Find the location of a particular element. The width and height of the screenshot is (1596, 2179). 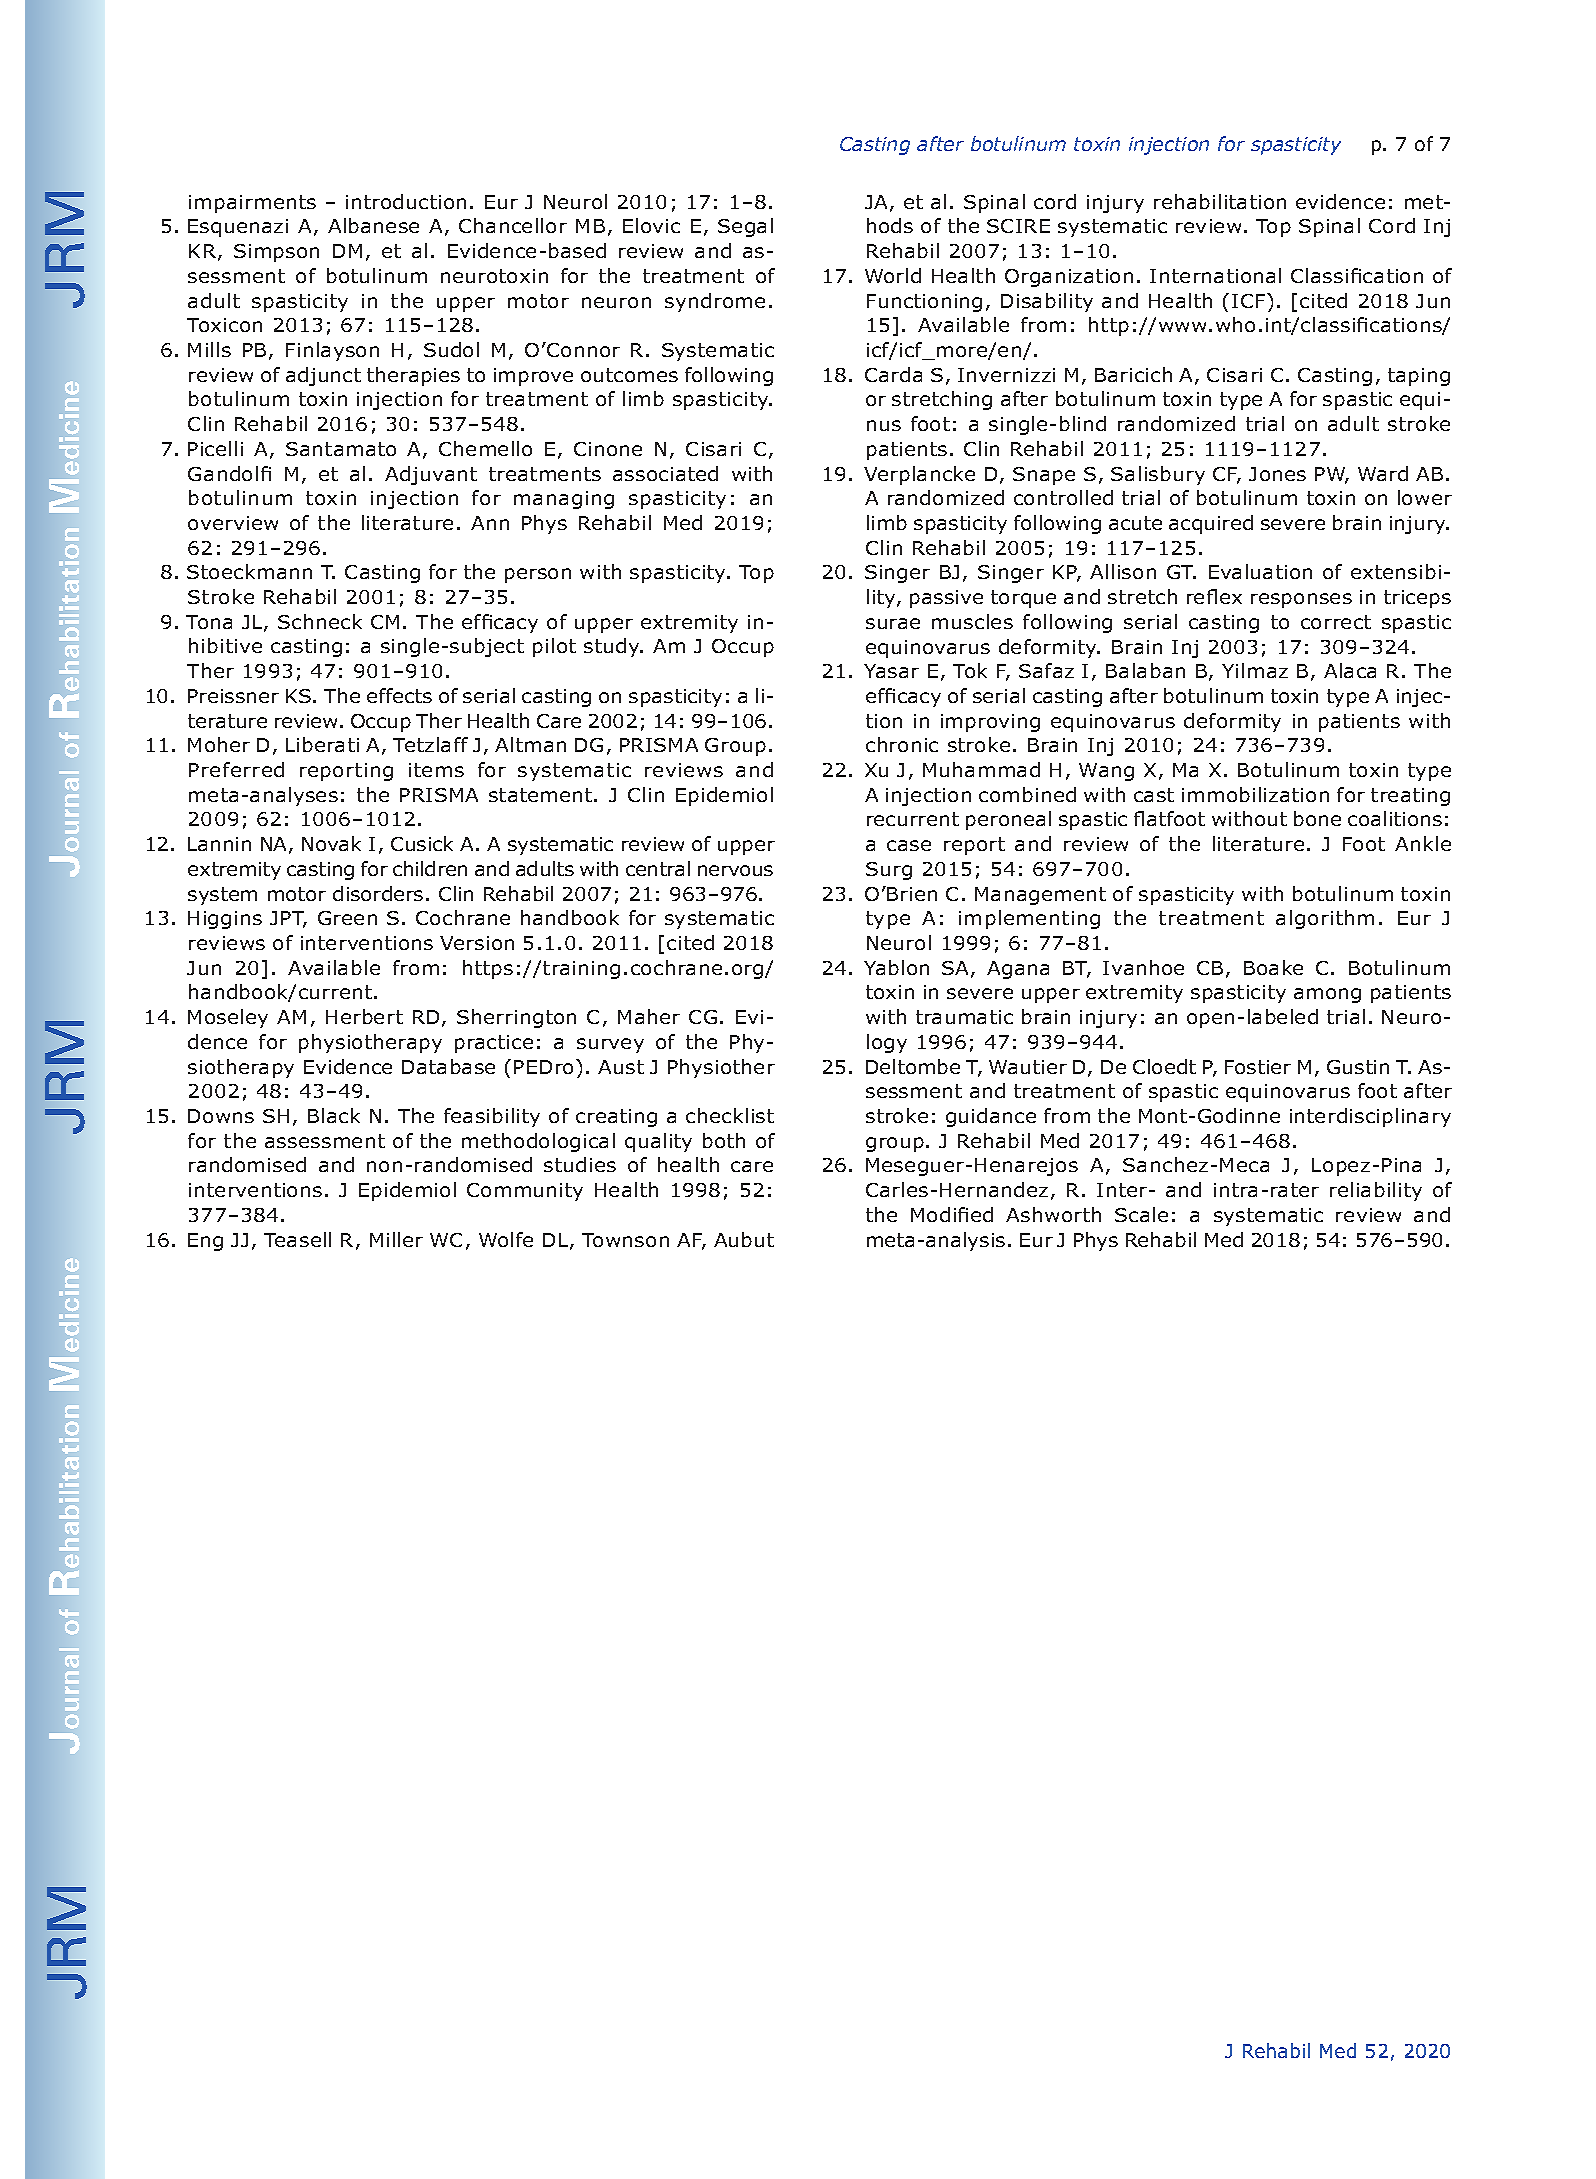

Adjuvant is located at coordinates (431, 475).
